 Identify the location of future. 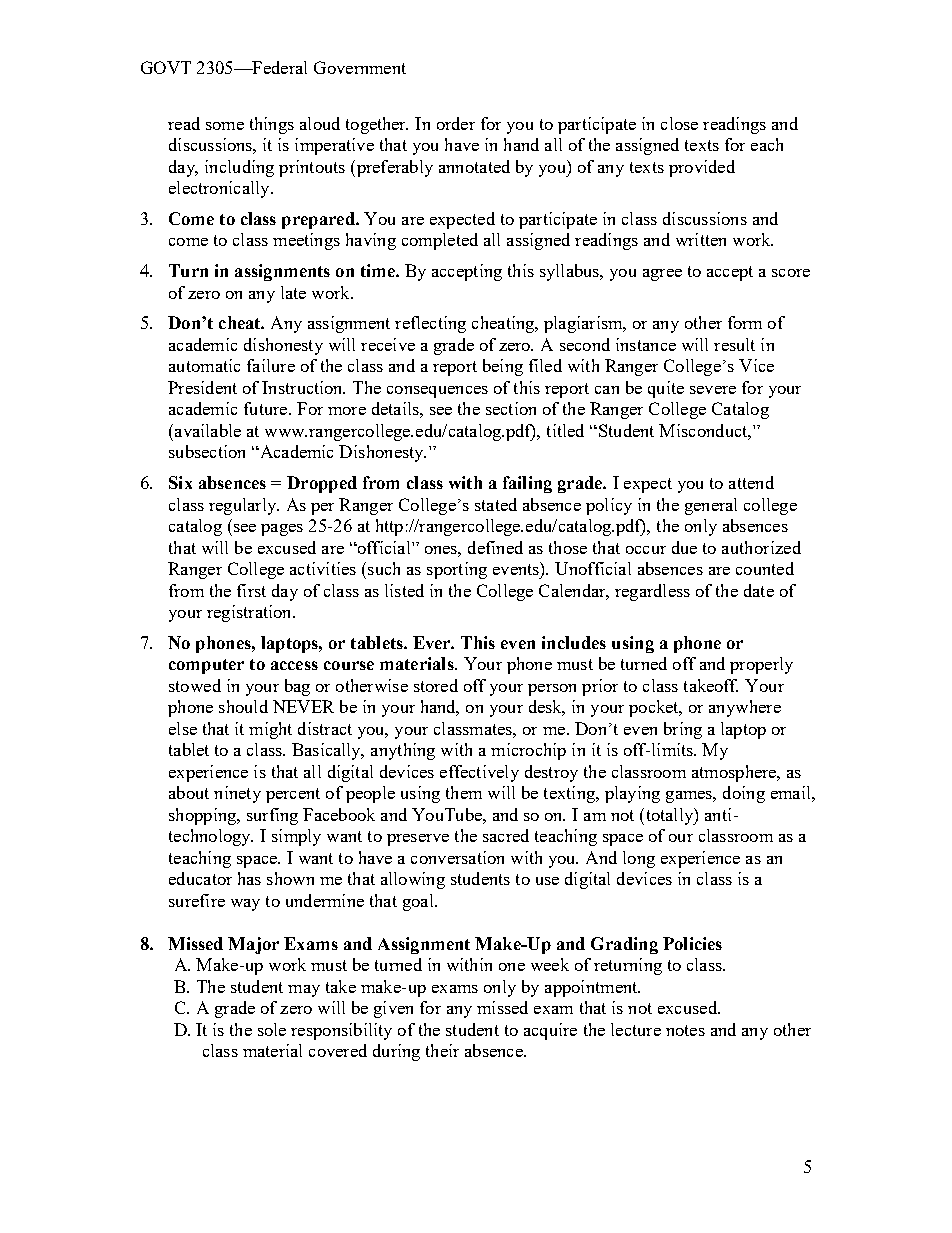
(267, 408).
